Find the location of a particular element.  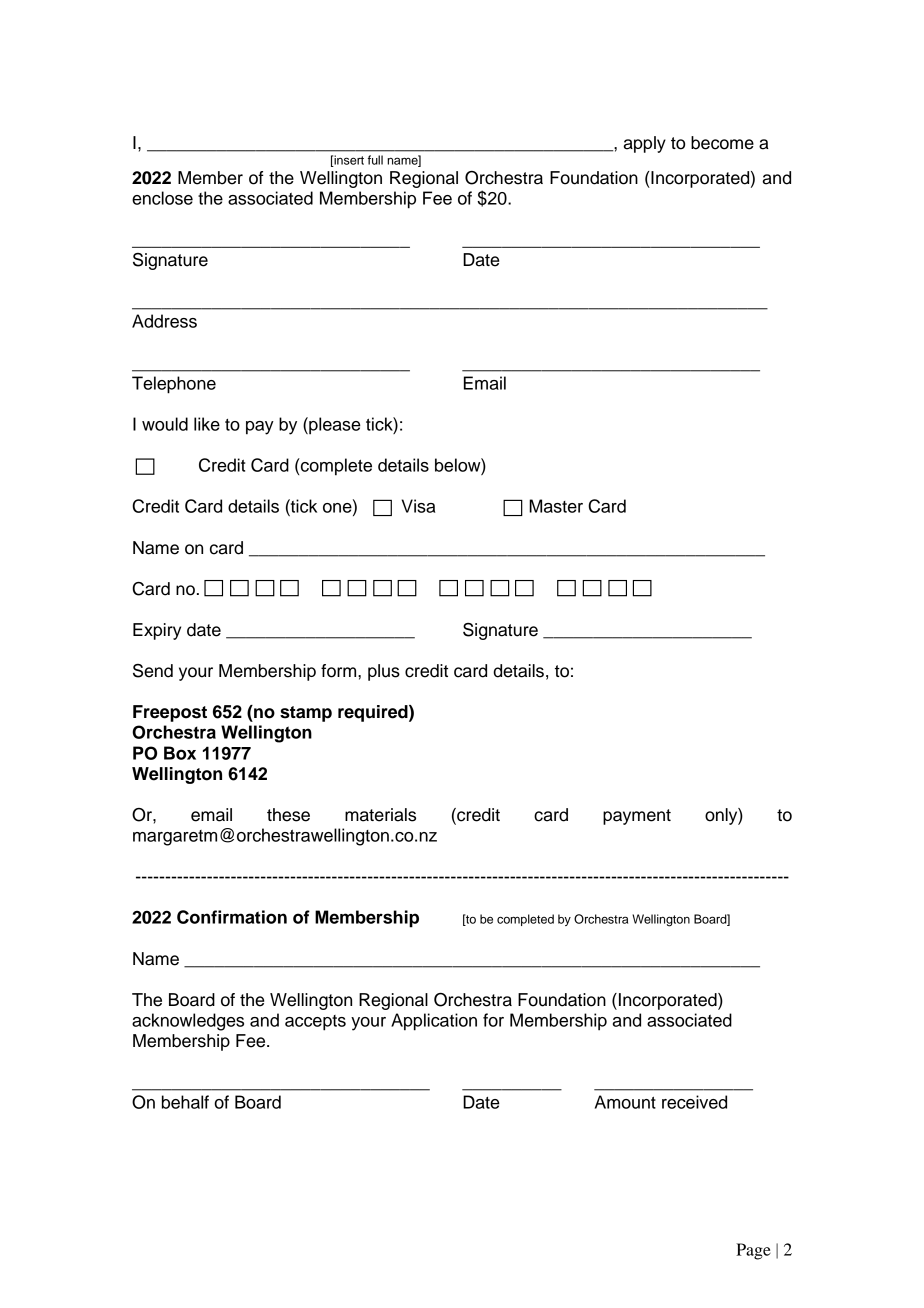

Amount is located at coordinates (625, 1102).
